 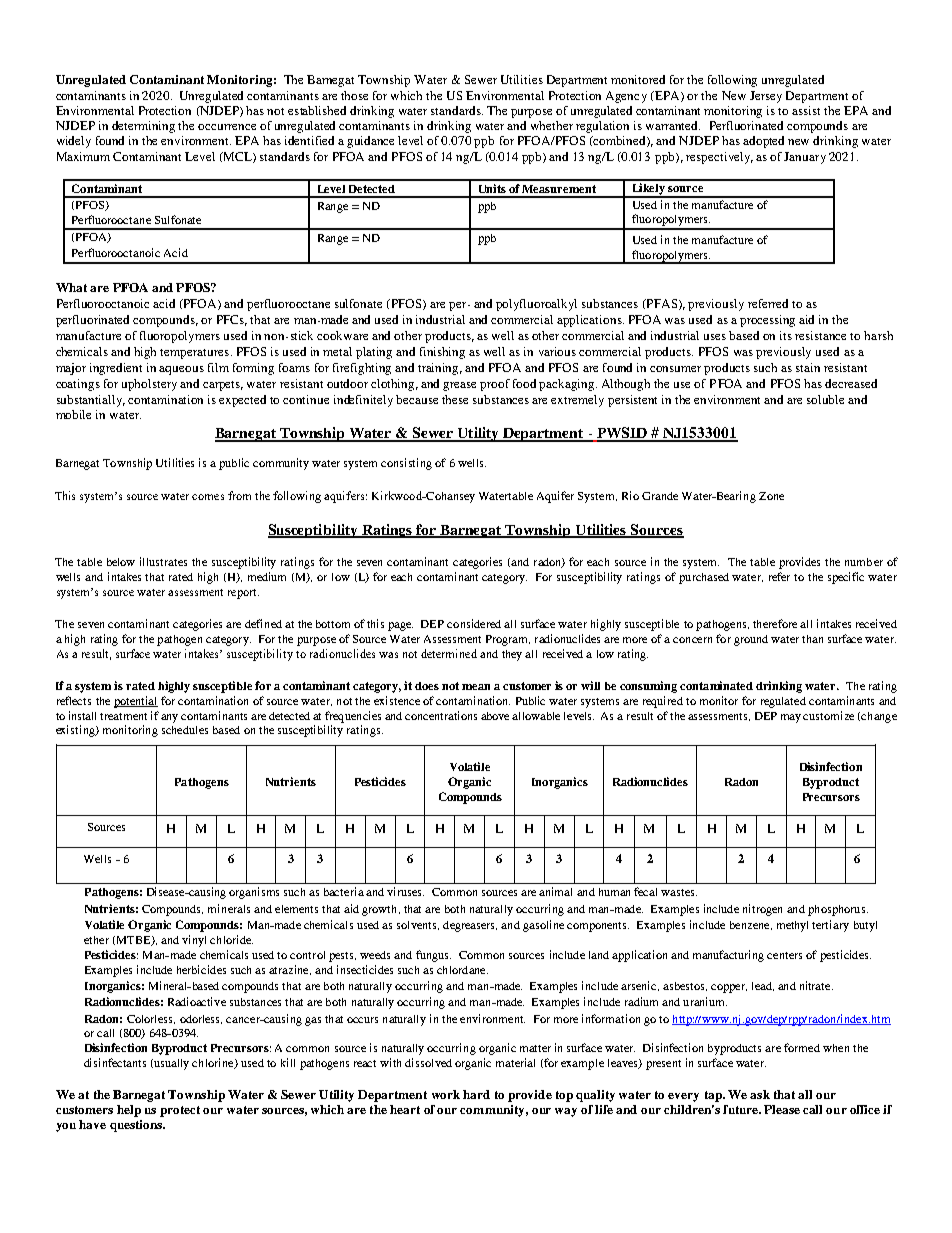 I want to click on therefore, so click(x=775, y=623).
